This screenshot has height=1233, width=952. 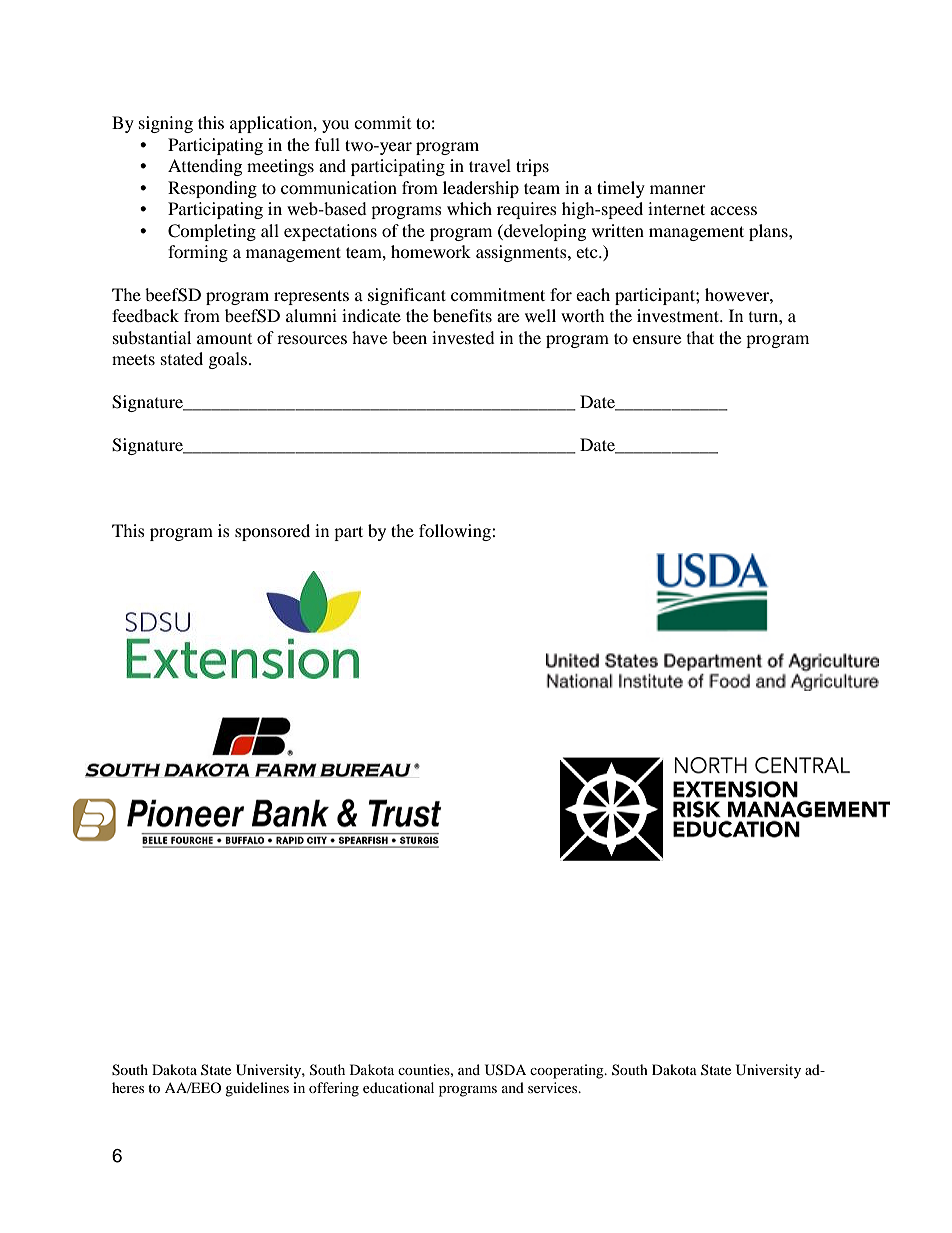 I want to click on cooperating, so click(x=568, y=1071).
